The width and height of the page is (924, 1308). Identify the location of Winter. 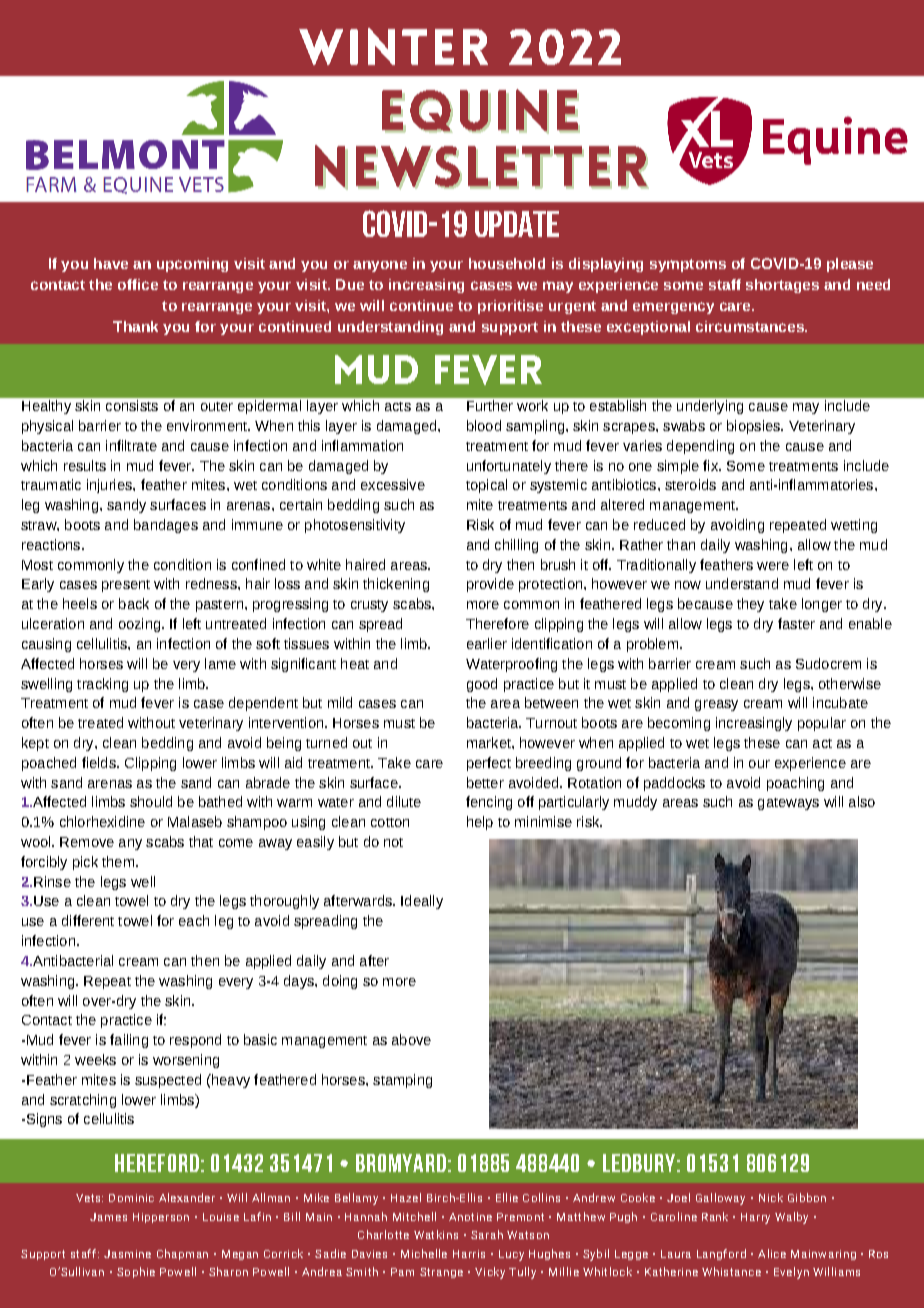
(393, 46).
